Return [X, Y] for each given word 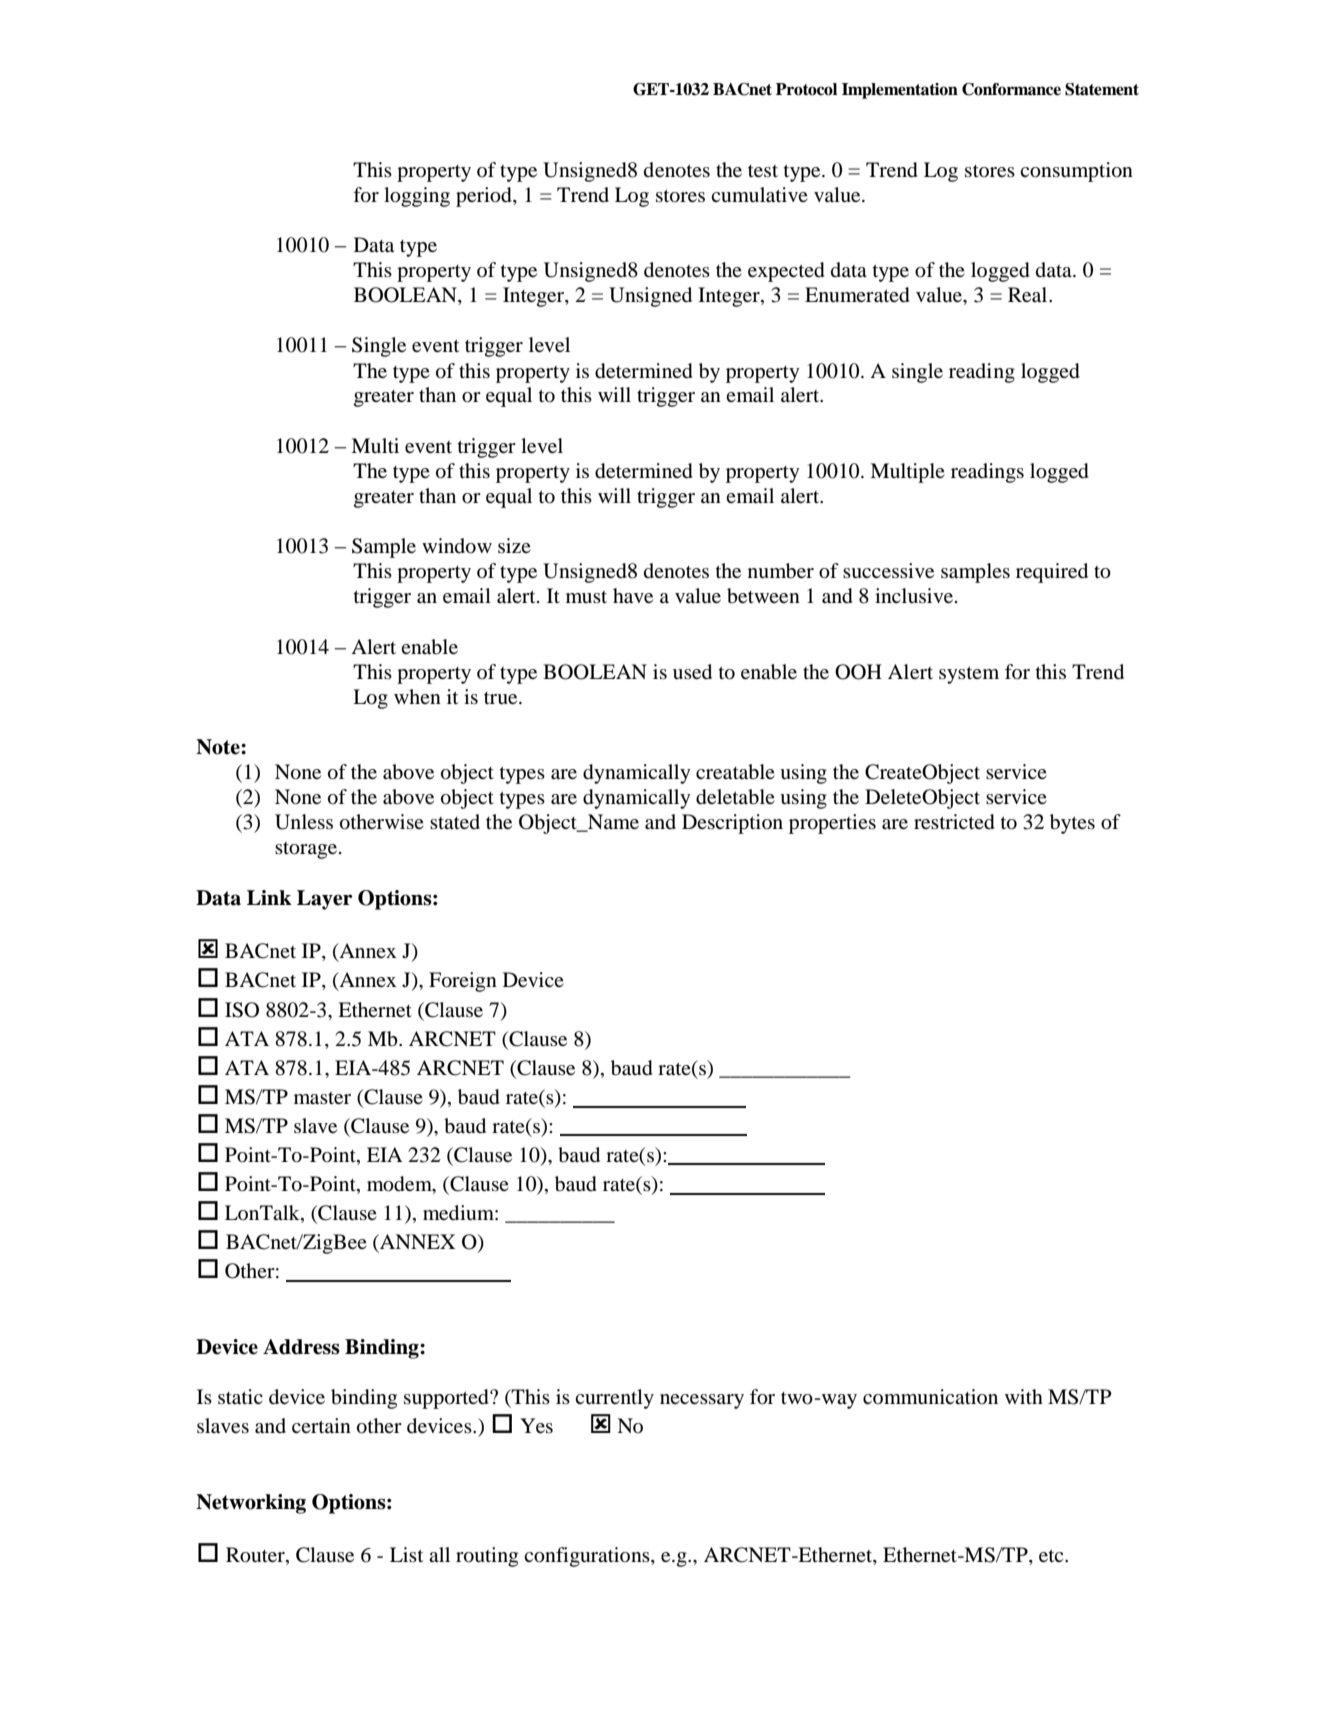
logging [417, 197]
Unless [304, 822]
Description [732, 824]
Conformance [1011, 89]
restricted [954, 822]
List [406, 1554]
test [763, 171]
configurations [588, 1557]
